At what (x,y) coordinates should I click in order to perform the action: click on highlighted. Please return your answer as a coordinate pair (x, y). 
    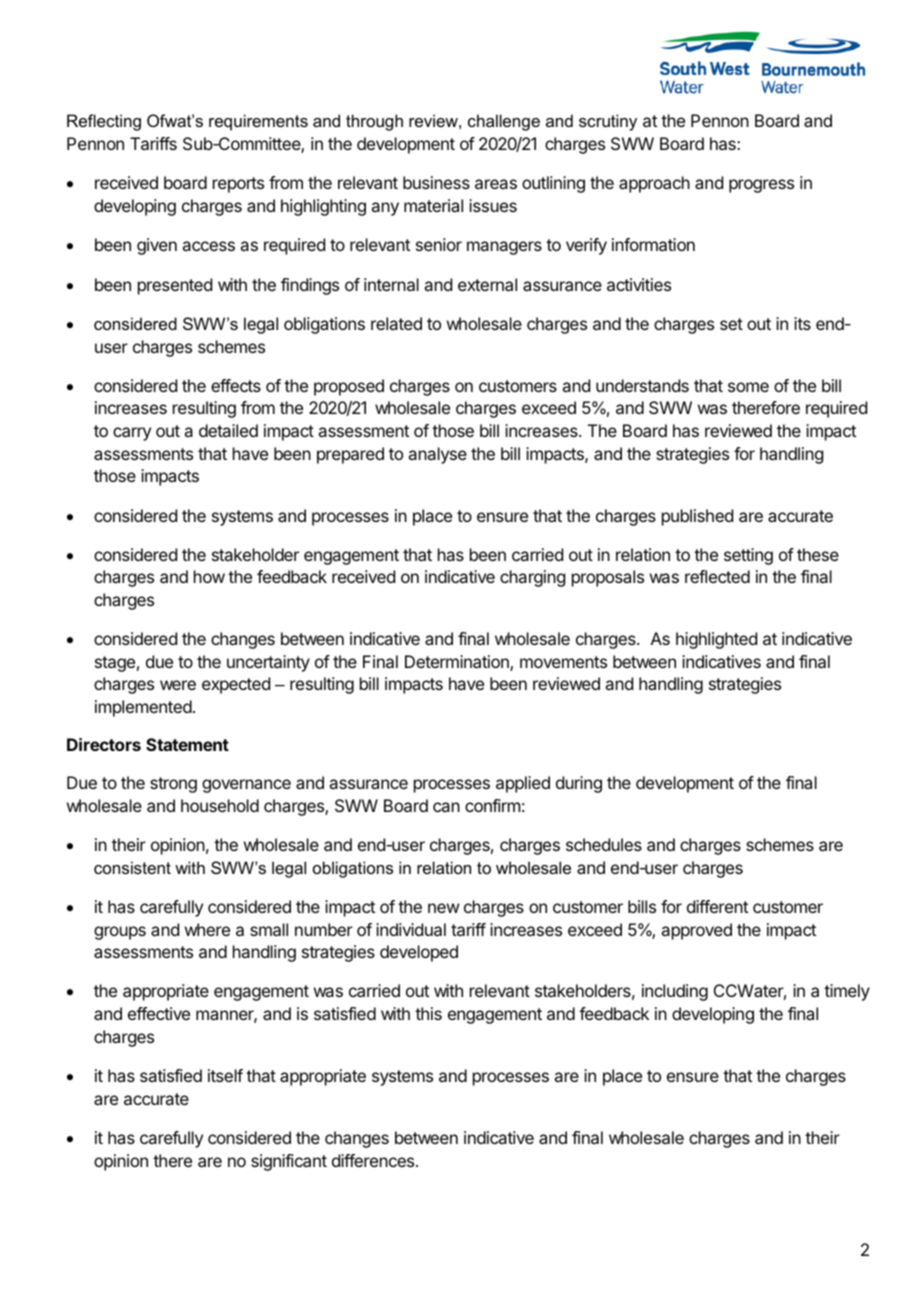
    Looking at the image, I should click on (716, 640).
